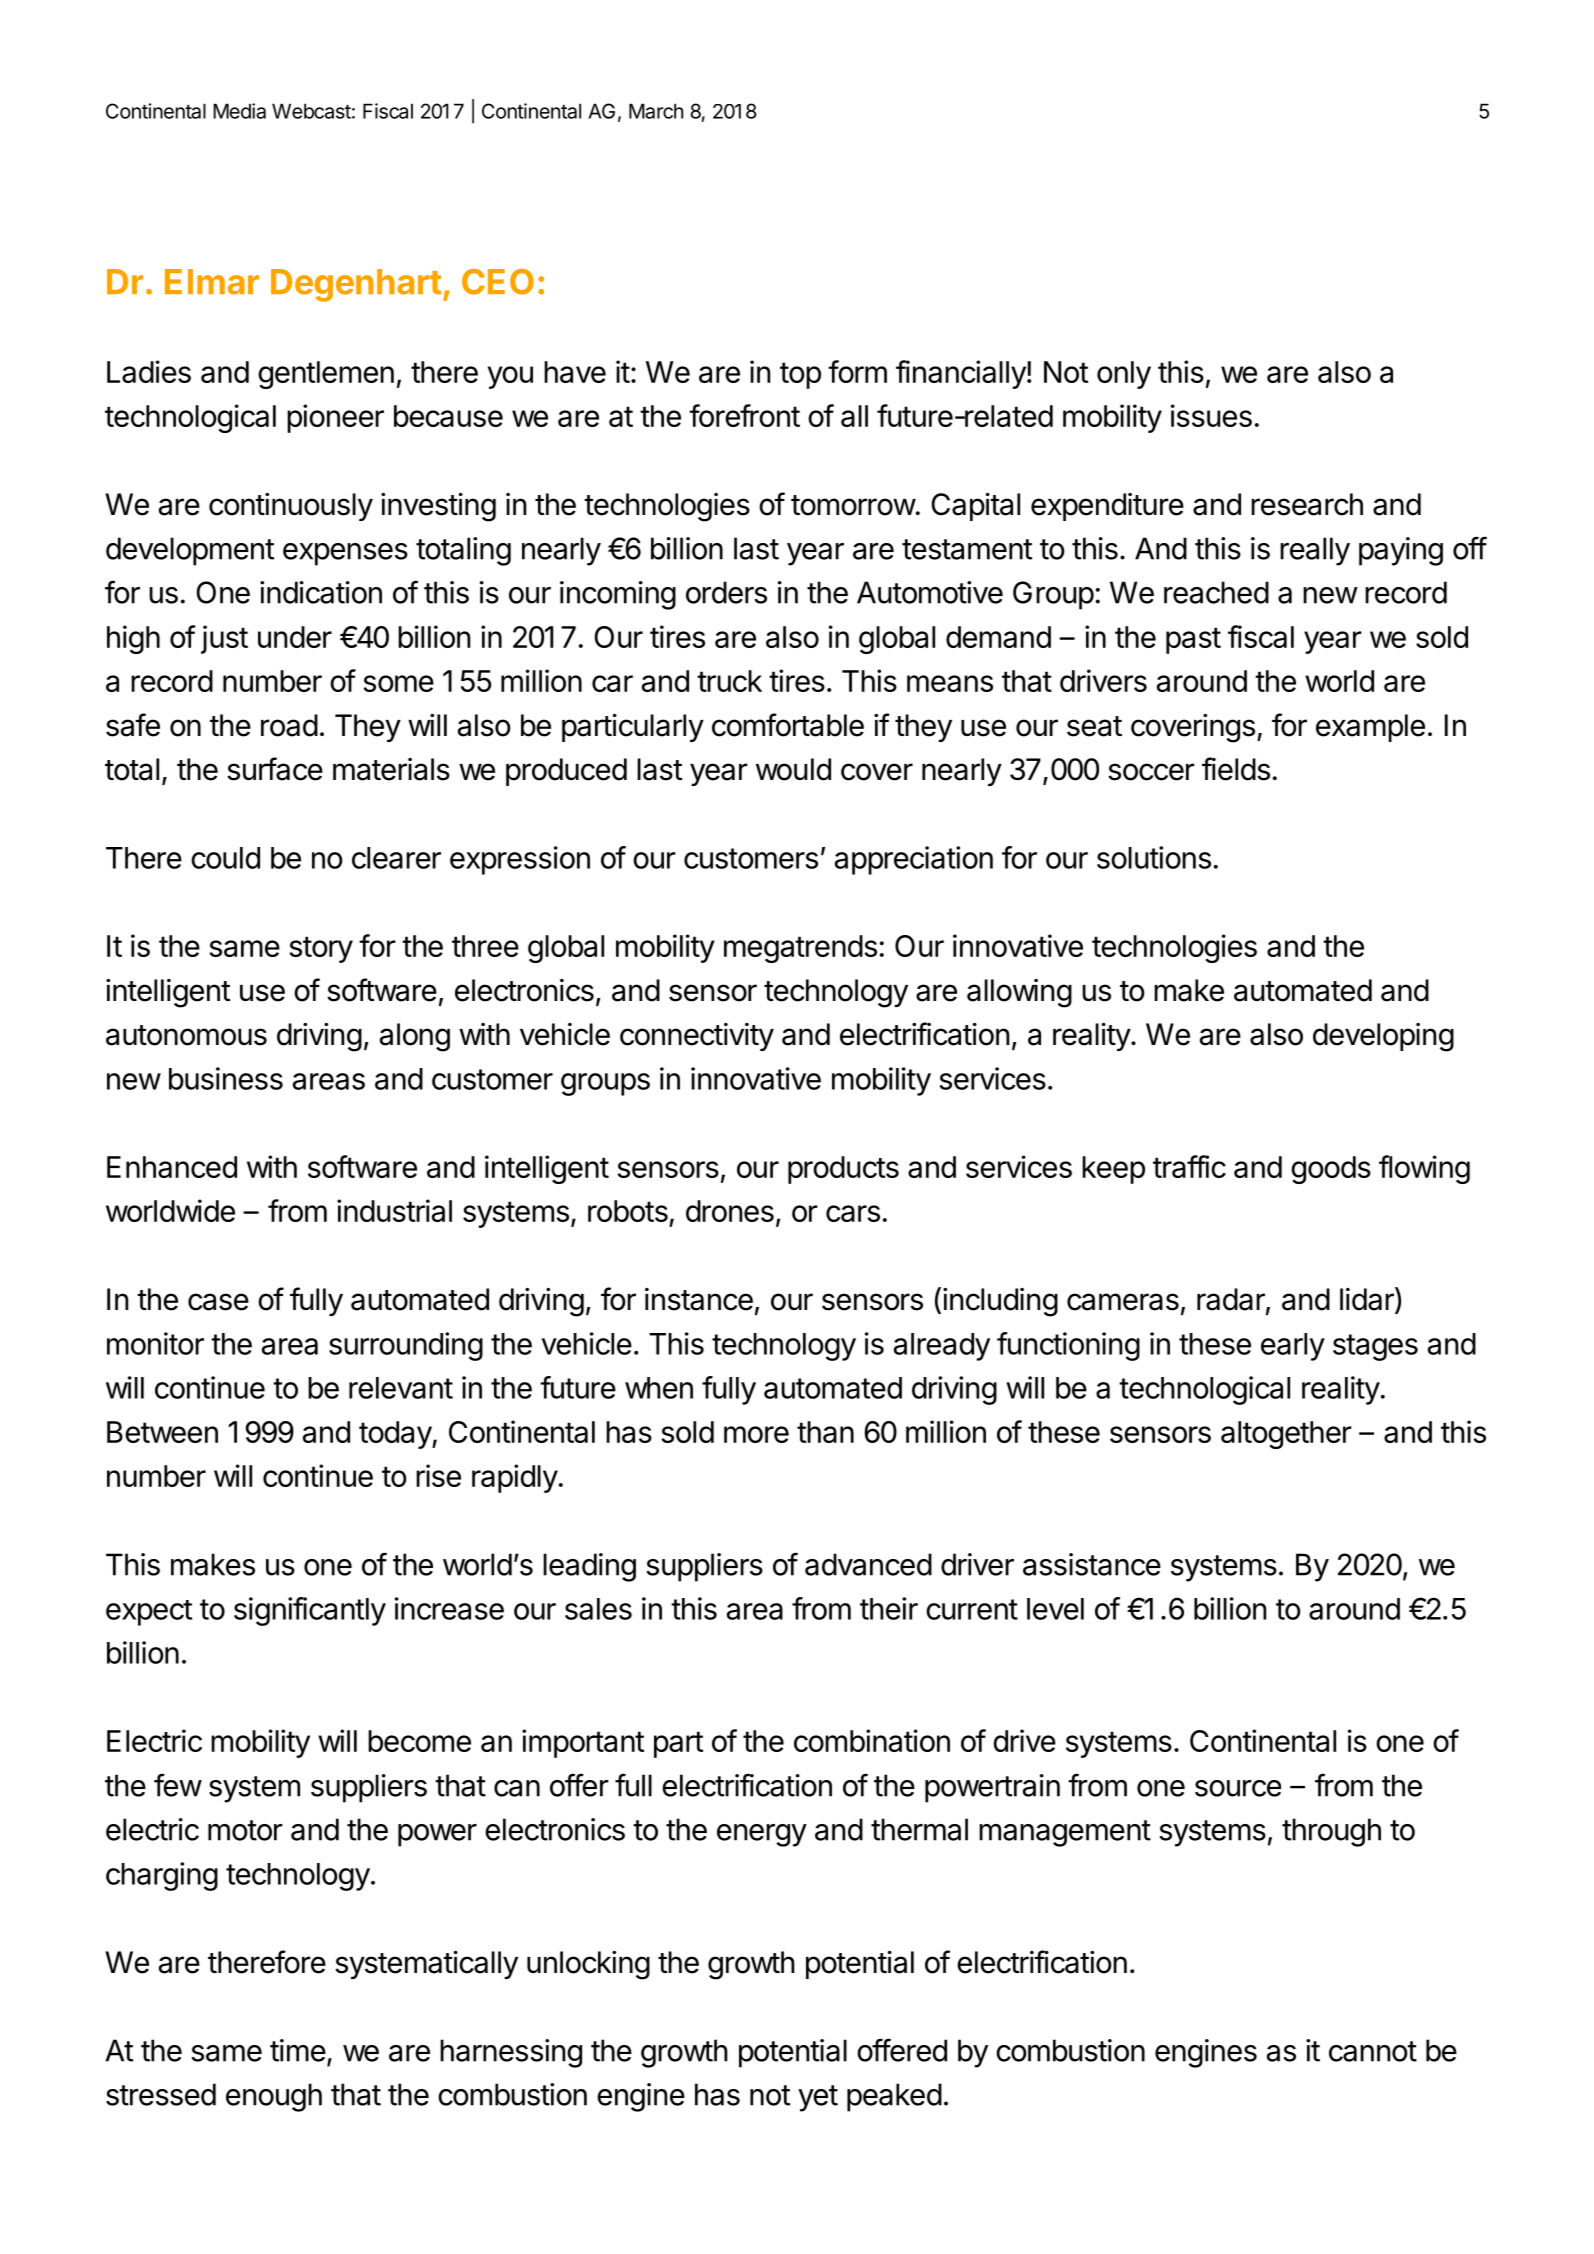 This screenshot has width=1594, height=2254. I want to click on story, so click(321, 949).
